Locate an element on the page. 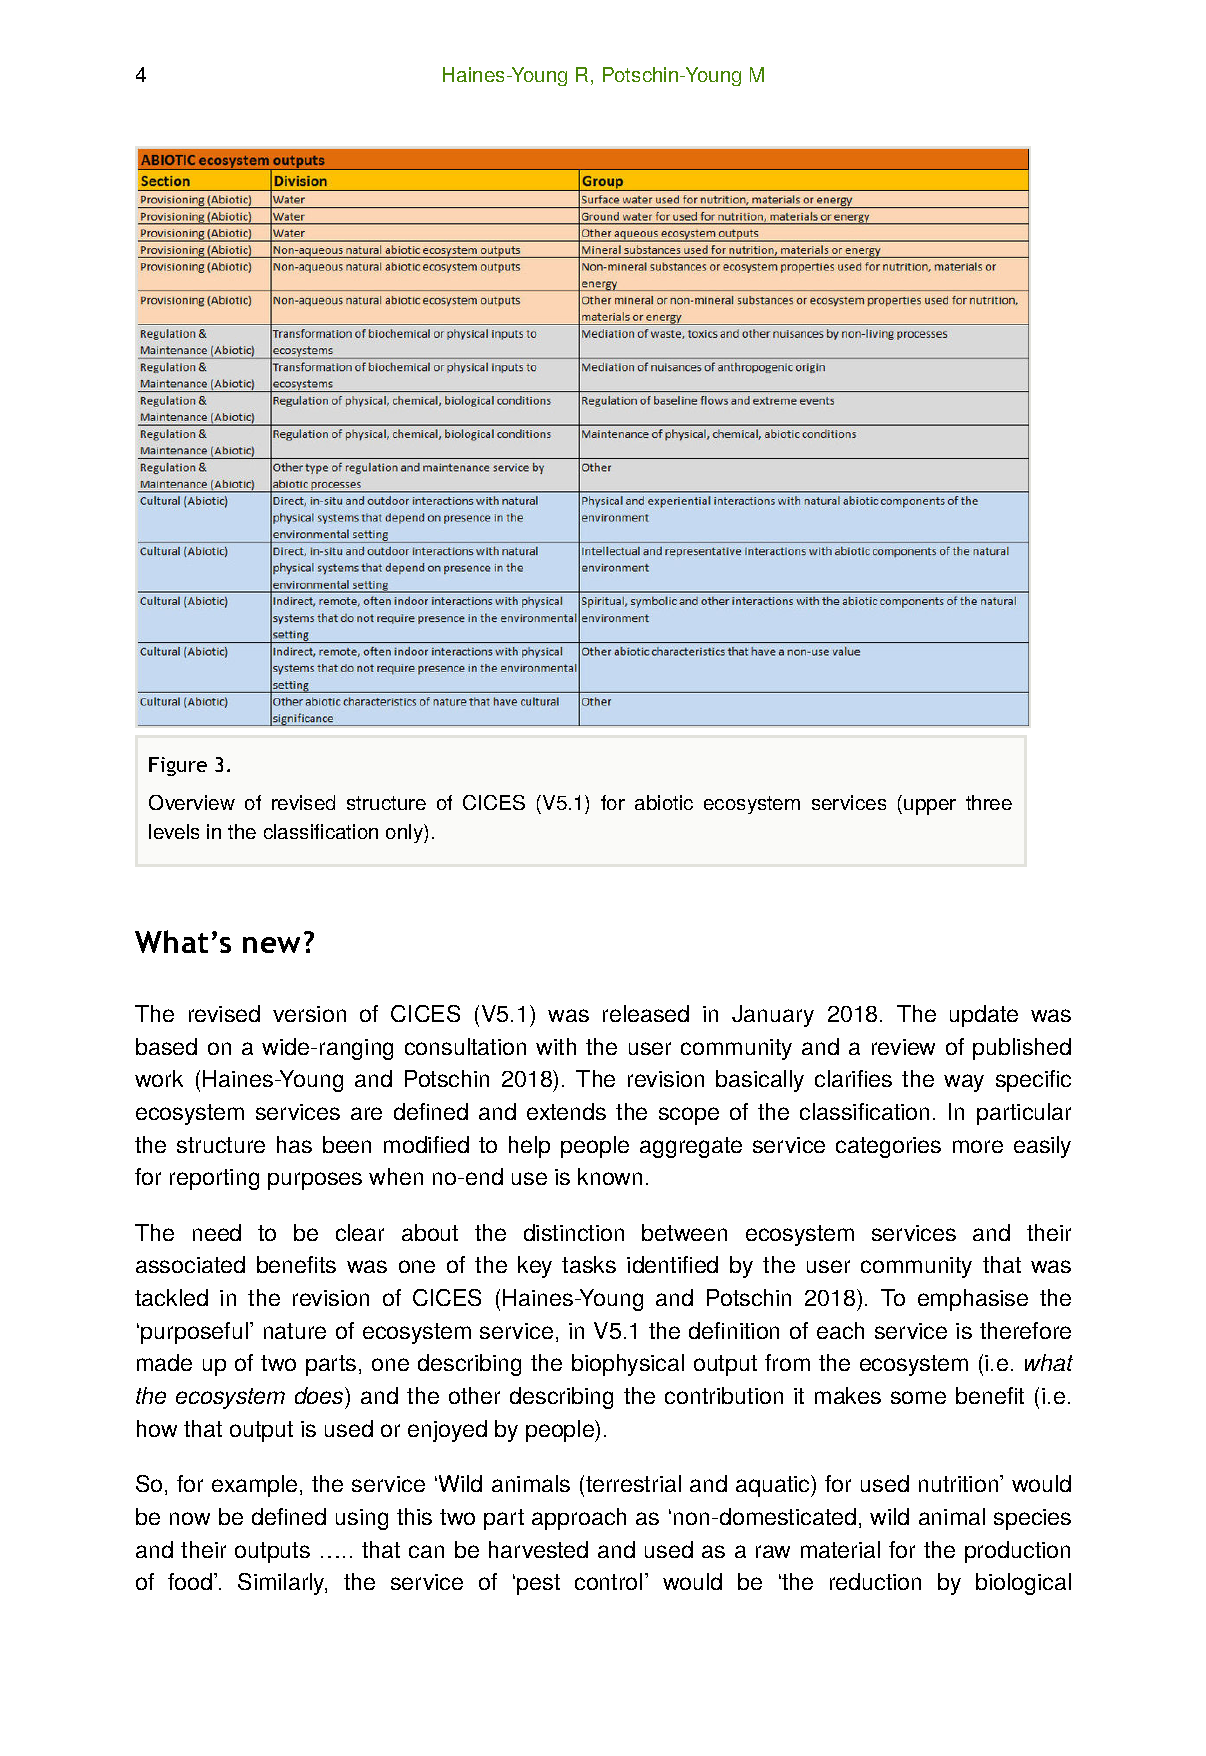  biophysical is located at coordinates (628, 1365).
